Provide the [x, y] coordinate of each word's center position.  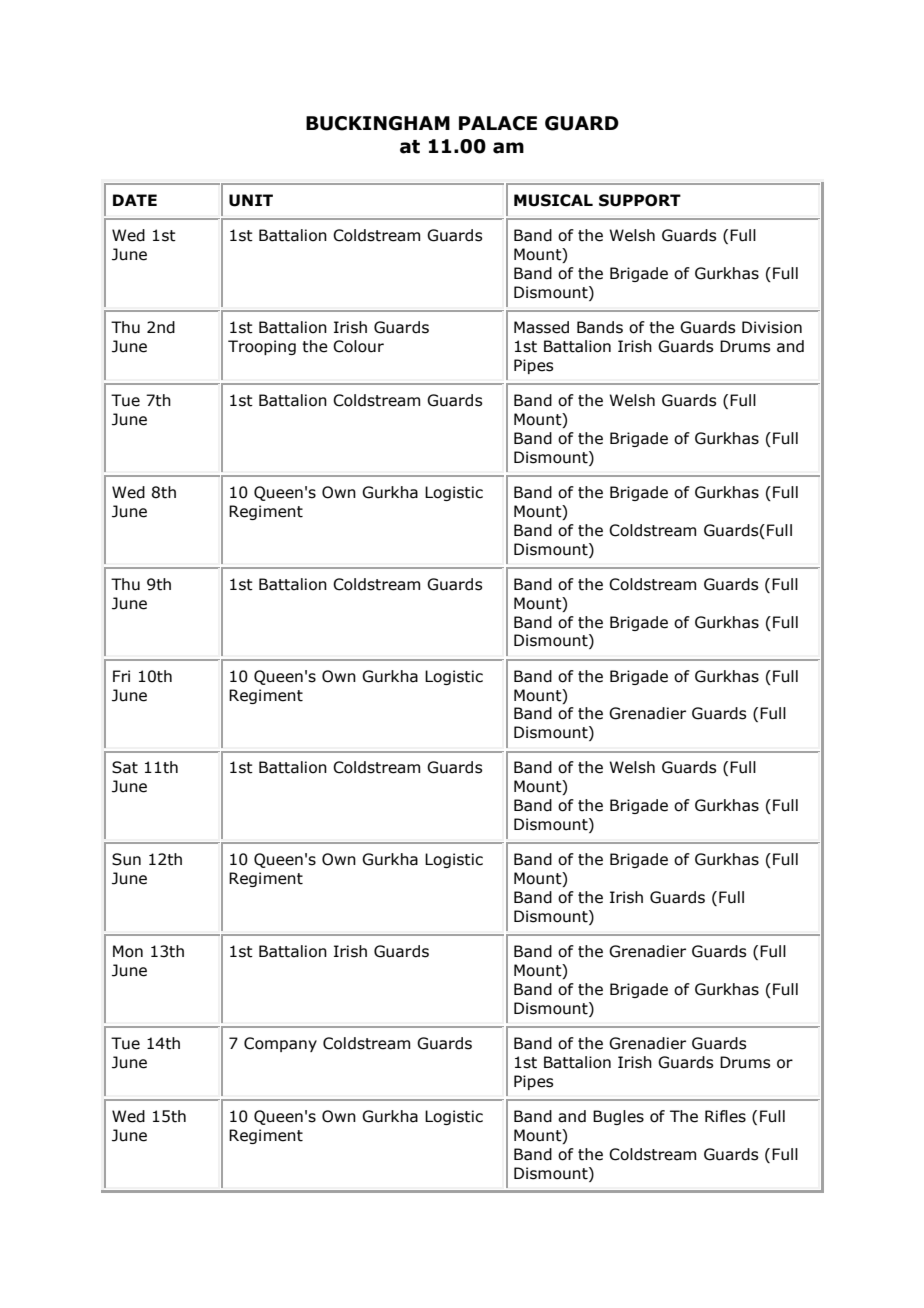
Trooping [262, 347]
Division [772, 327]
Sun [126, 859]
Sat [125, 767]
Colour [358, 346]
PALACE [498, 123]
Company [280, 1044]
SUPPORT [640, 200]
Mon [128, 951]
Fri [121, 676]
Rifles [725, 1116]
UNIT [251, 200]
